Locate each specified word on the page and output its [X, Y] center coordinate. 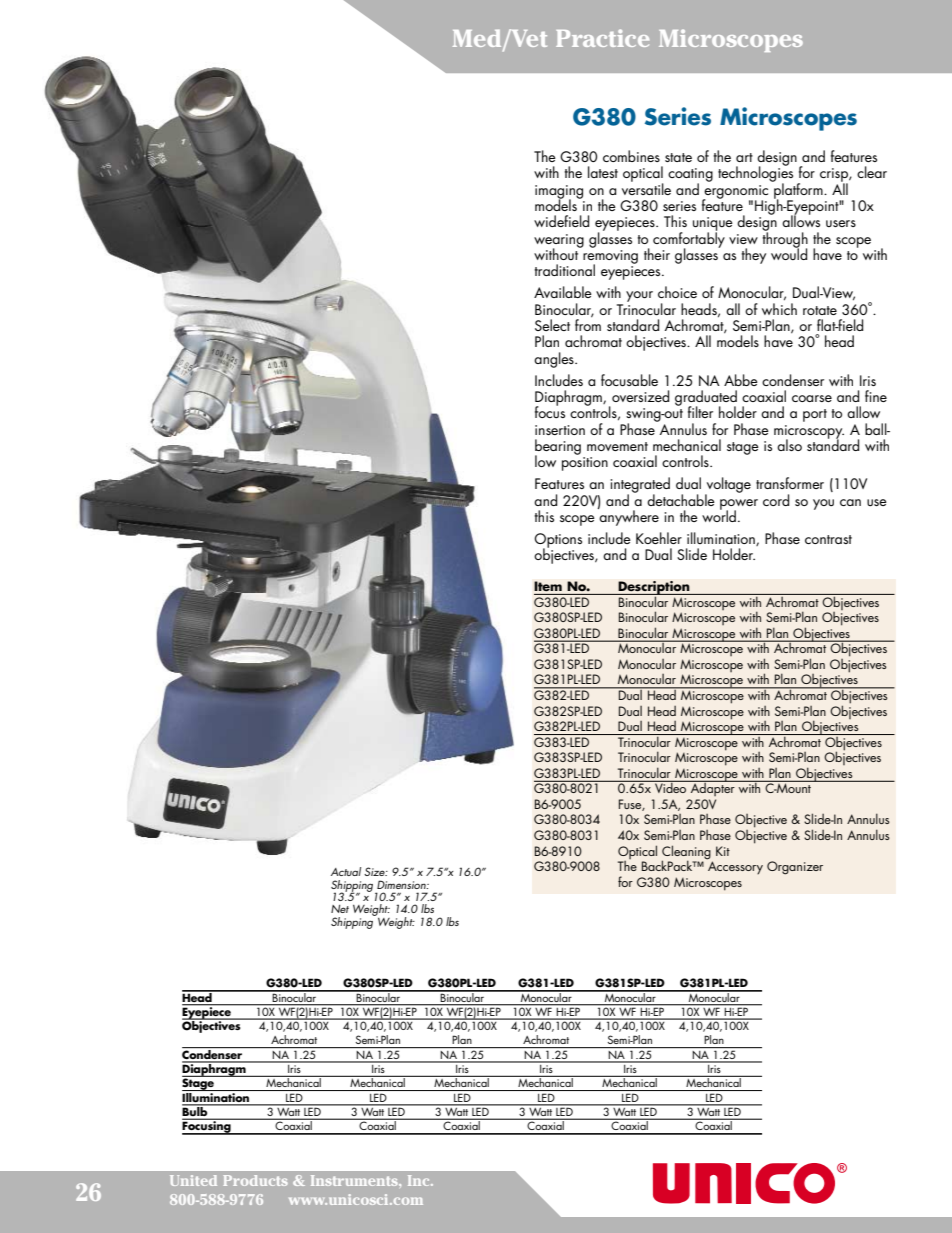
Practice [602, 38]
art [744, 157]
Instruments [355, 1180]
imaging [559, 193]
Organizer [795, 868]
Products [255, 1180]
